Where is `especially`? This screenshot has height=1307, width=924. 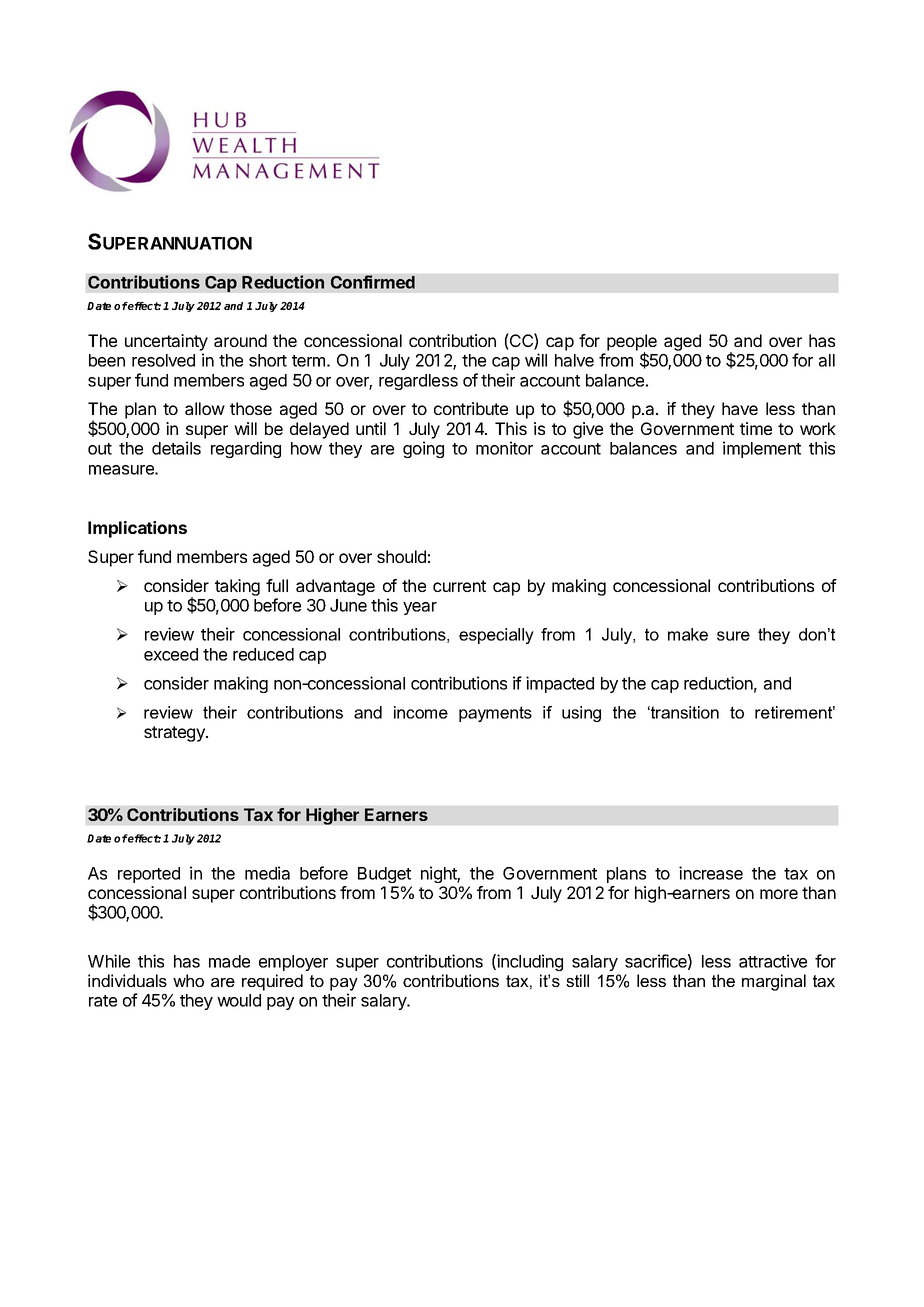
especially is located at coordinates (496, 636).
